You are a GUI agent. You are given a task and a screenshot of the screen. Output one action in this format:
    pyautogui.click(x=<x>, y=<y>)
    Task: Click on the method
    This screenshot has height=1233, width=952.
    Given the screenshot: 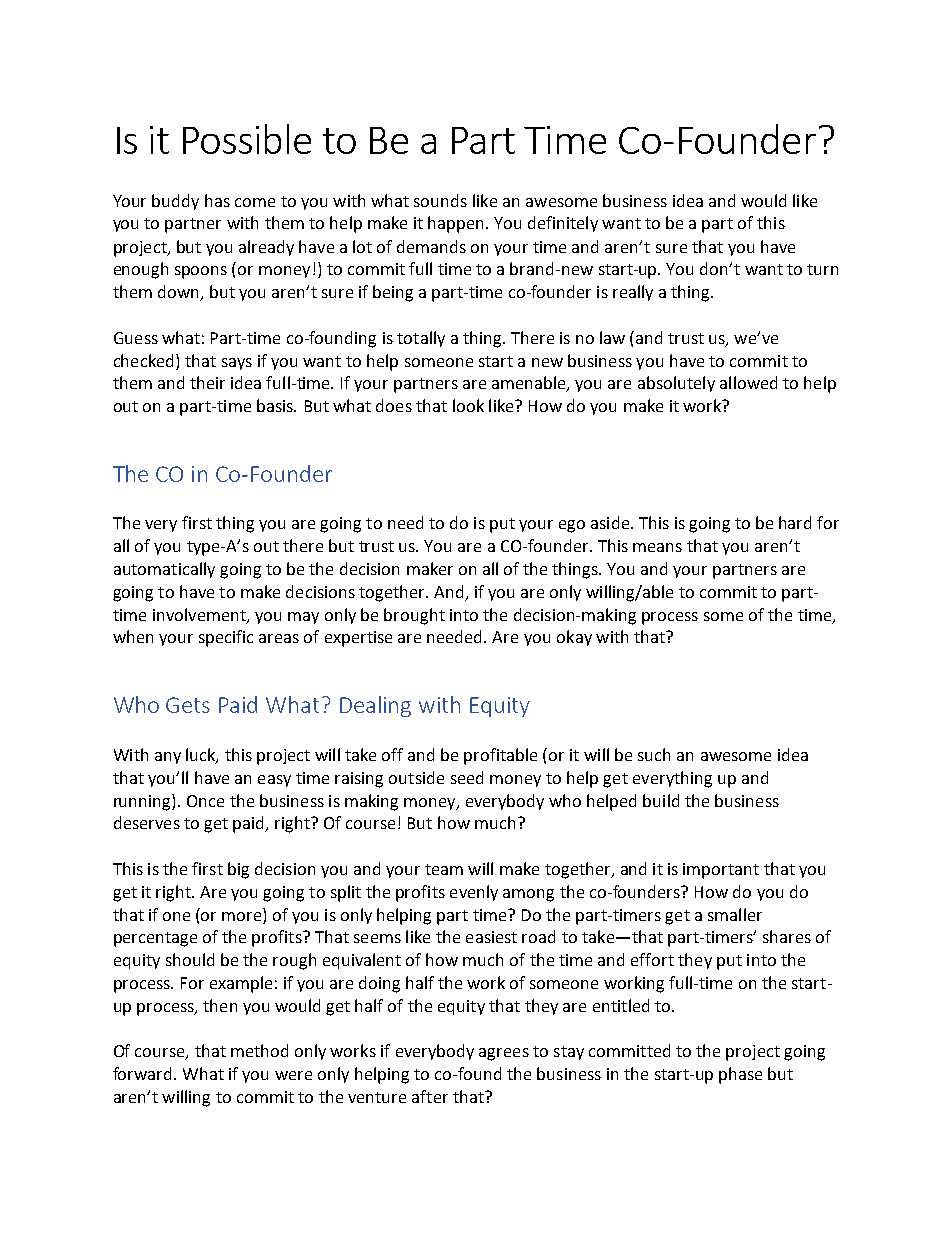 What is the action you would take?
    pyautogui.click(x=259, y=1050)
